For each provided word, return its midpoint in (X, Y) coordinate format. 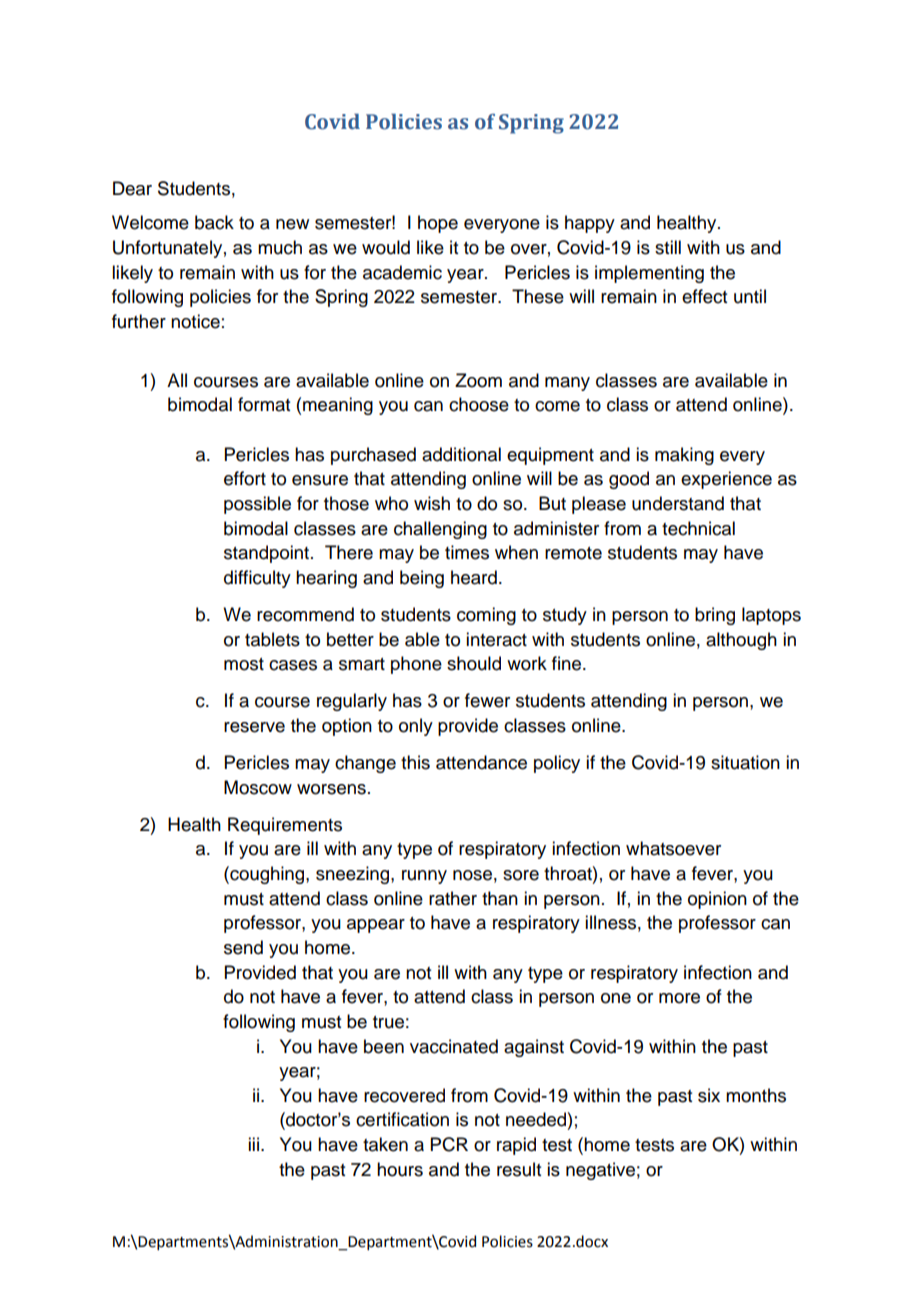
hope (438, 224)
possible (257, 505)
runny (424, 877)
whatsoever (673, 848)
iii (253, 1144)
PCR (449, 1144)
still (668, 247)
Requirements (285, 826)
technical (698, 528)
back (214, 222)
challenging (440, 530)
